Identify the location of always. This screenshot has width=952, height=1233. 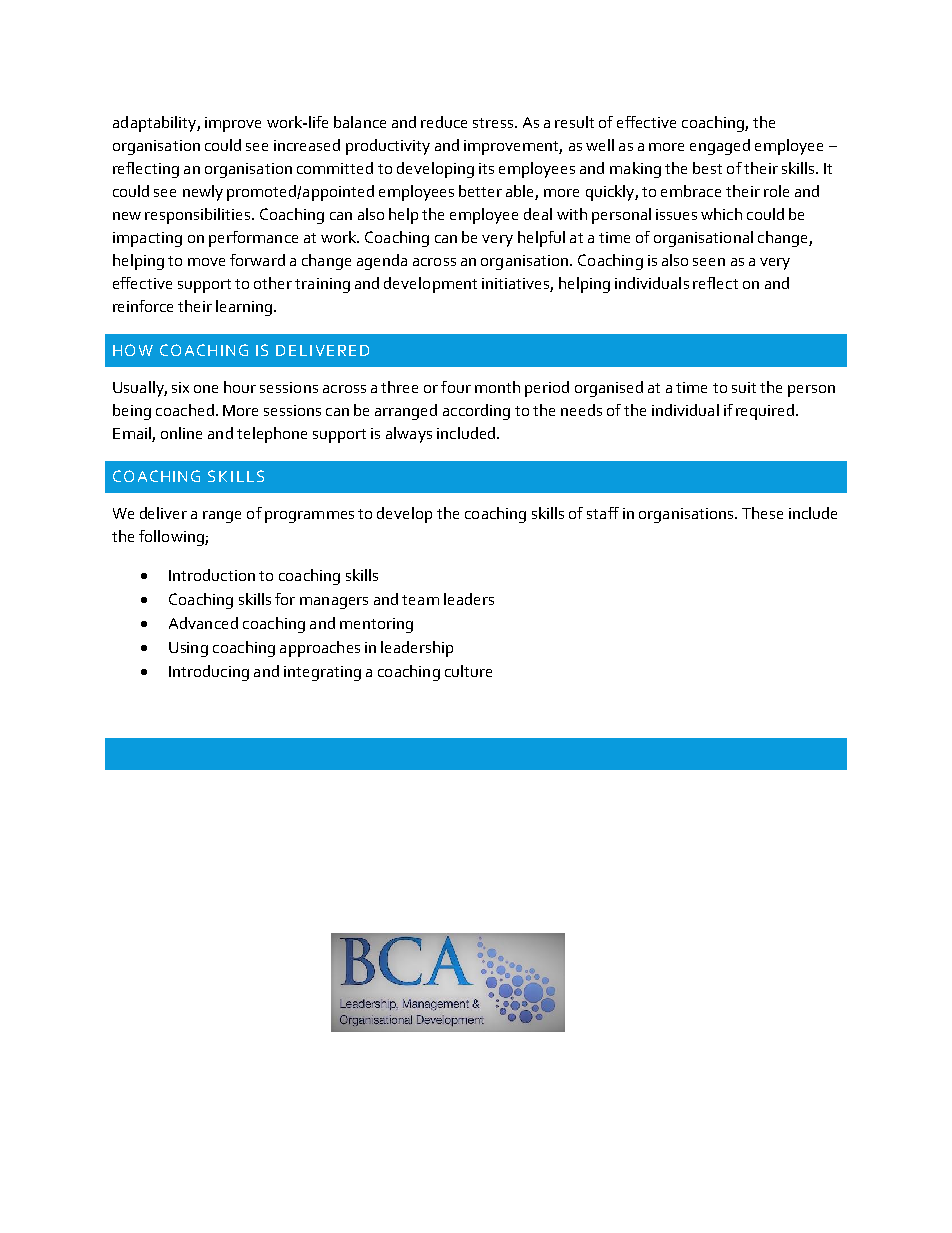
(409, 435).
